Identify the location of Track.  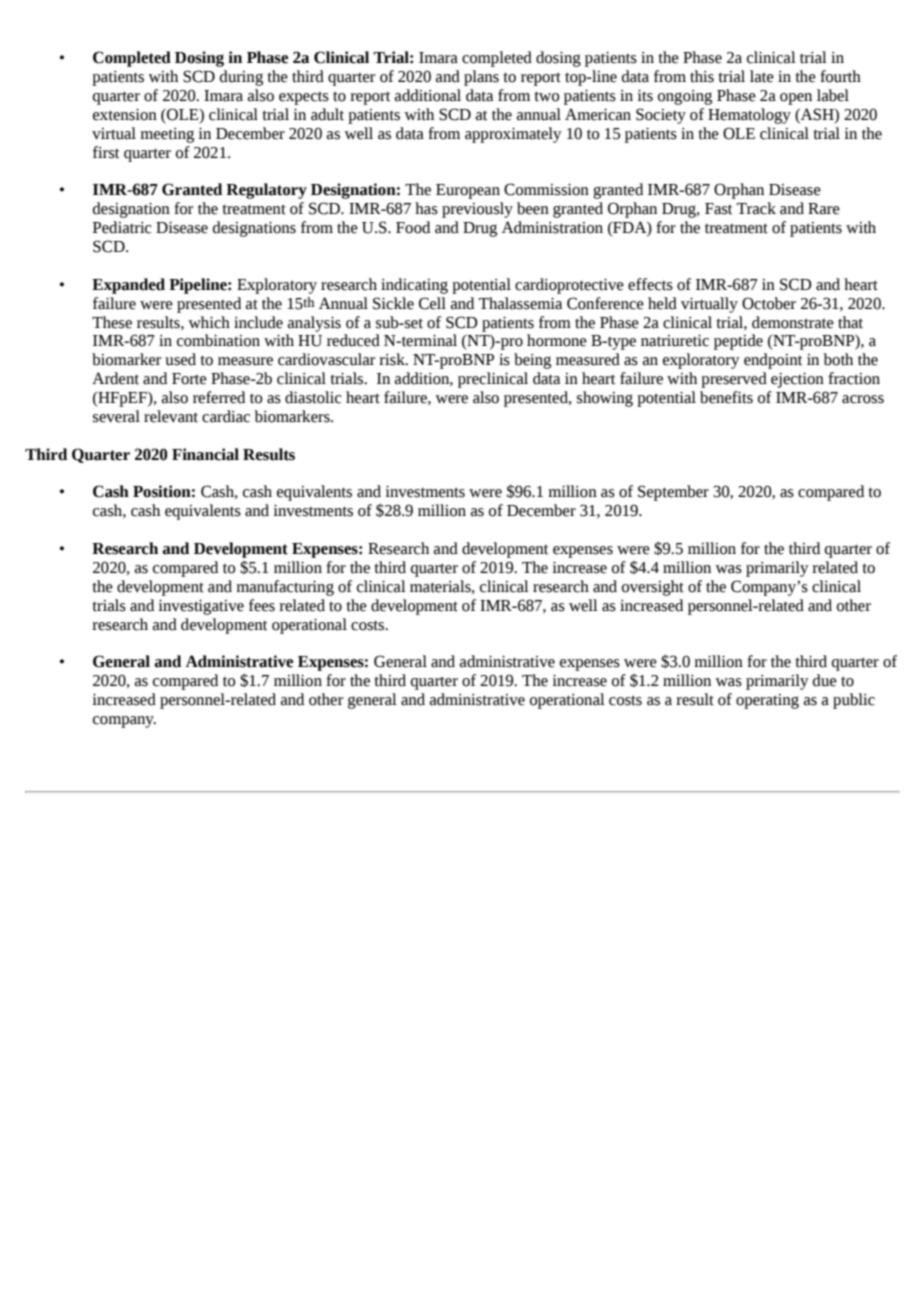
(756, 208).
